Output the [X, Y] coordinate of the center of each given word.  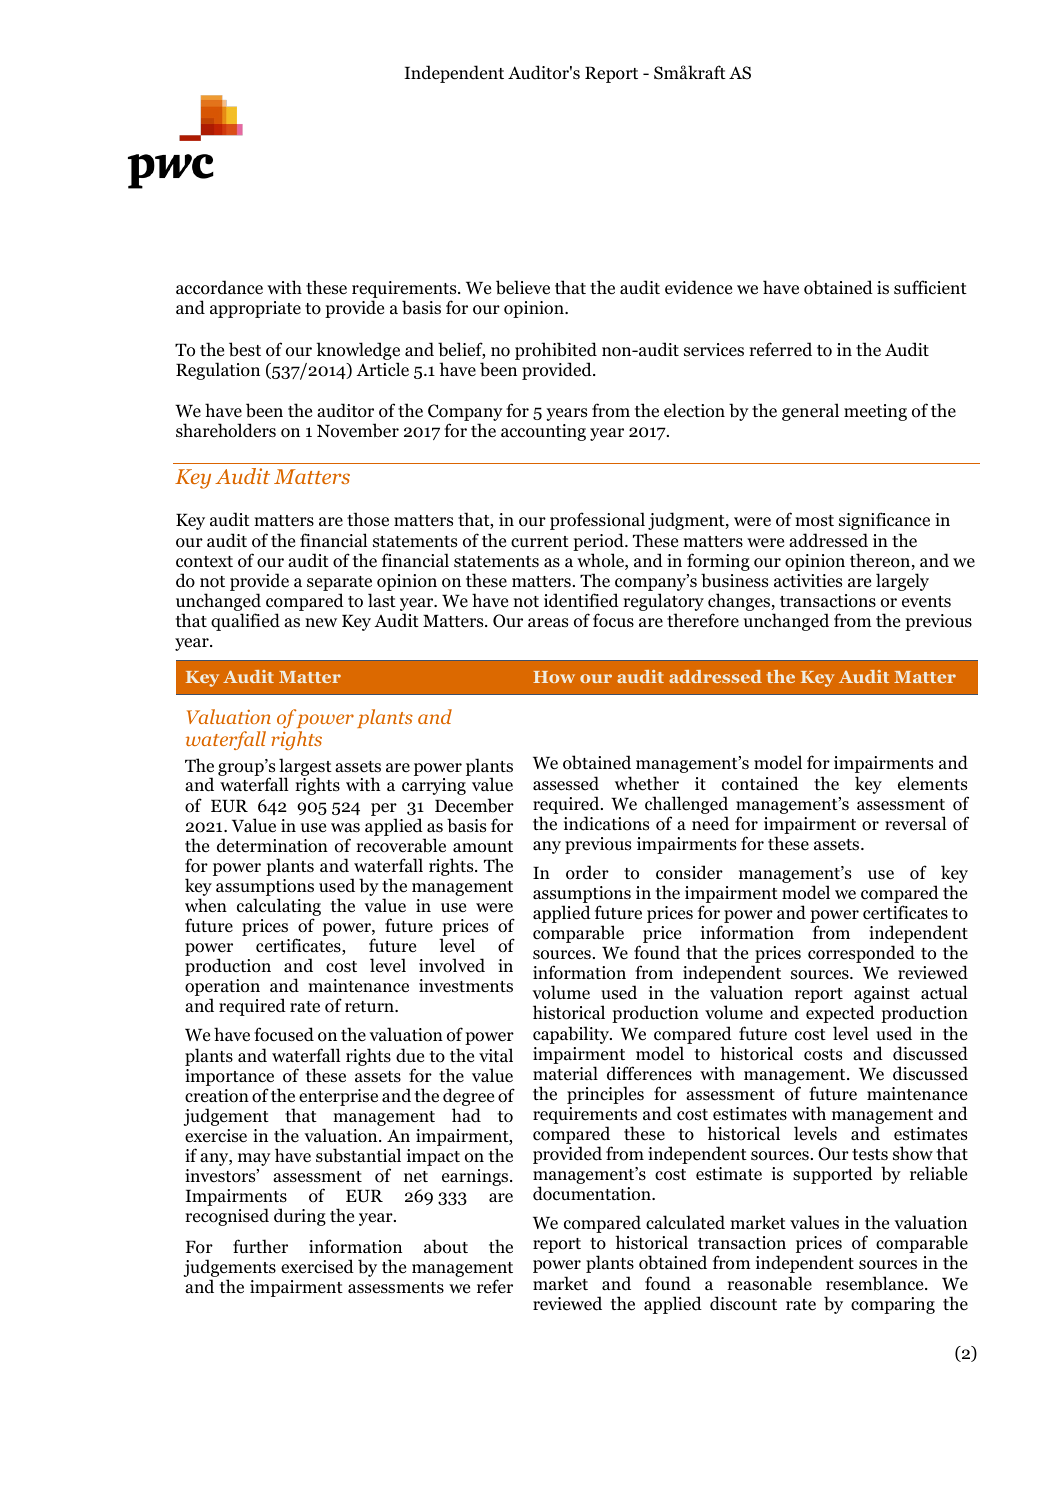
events [926, 602]
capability [572, 1035]
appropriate [255, 309]
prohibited [556, 351]
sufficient [930, 287]
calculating [279, 908]
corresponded [861, 954]
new [321, 623]
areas [548, 623]
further [260, 1246]
